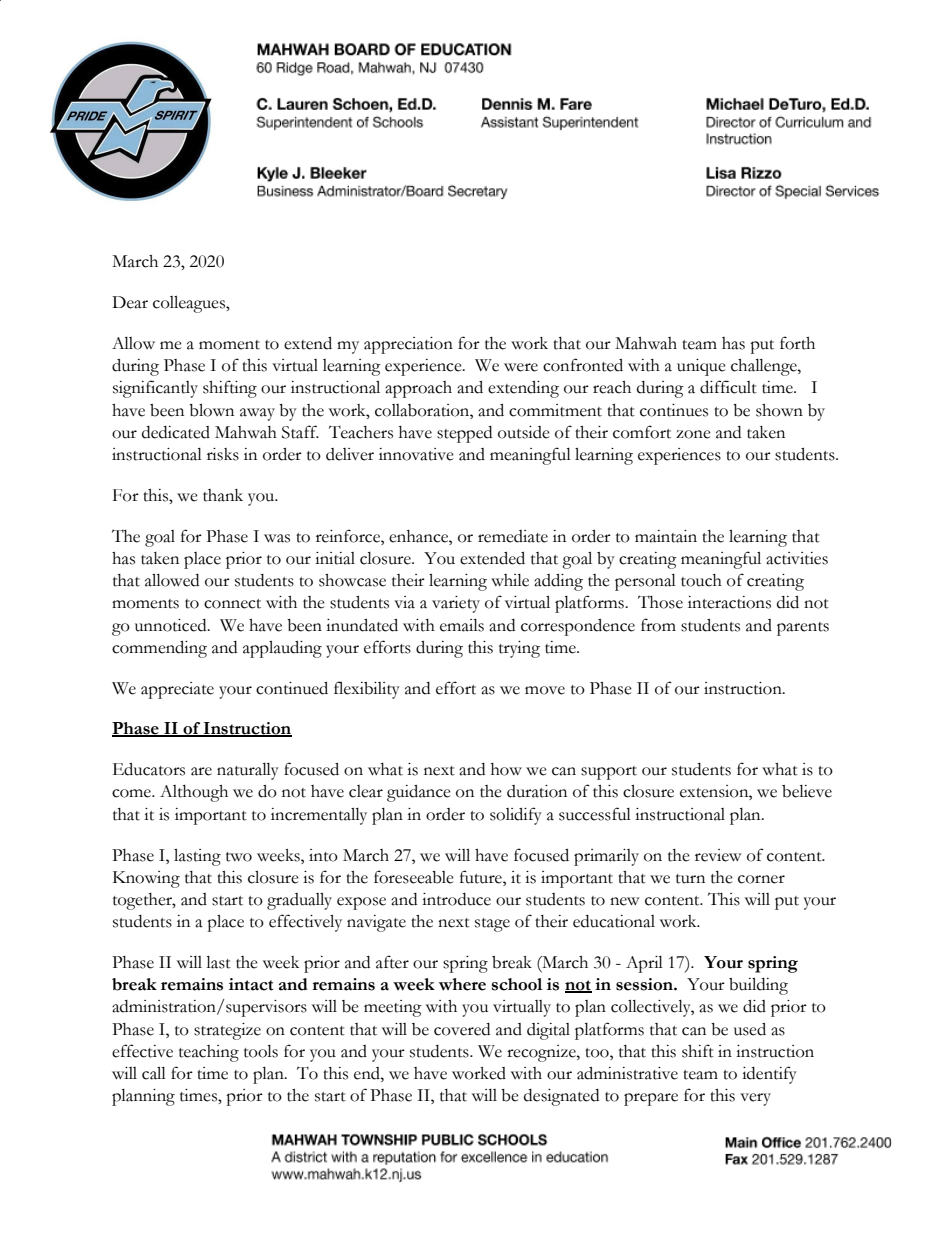 The image size is (952, 1233). What do you see at coordinates (718, 855) in the screenshot?
I see `review` at bounding box center [718, 855].
